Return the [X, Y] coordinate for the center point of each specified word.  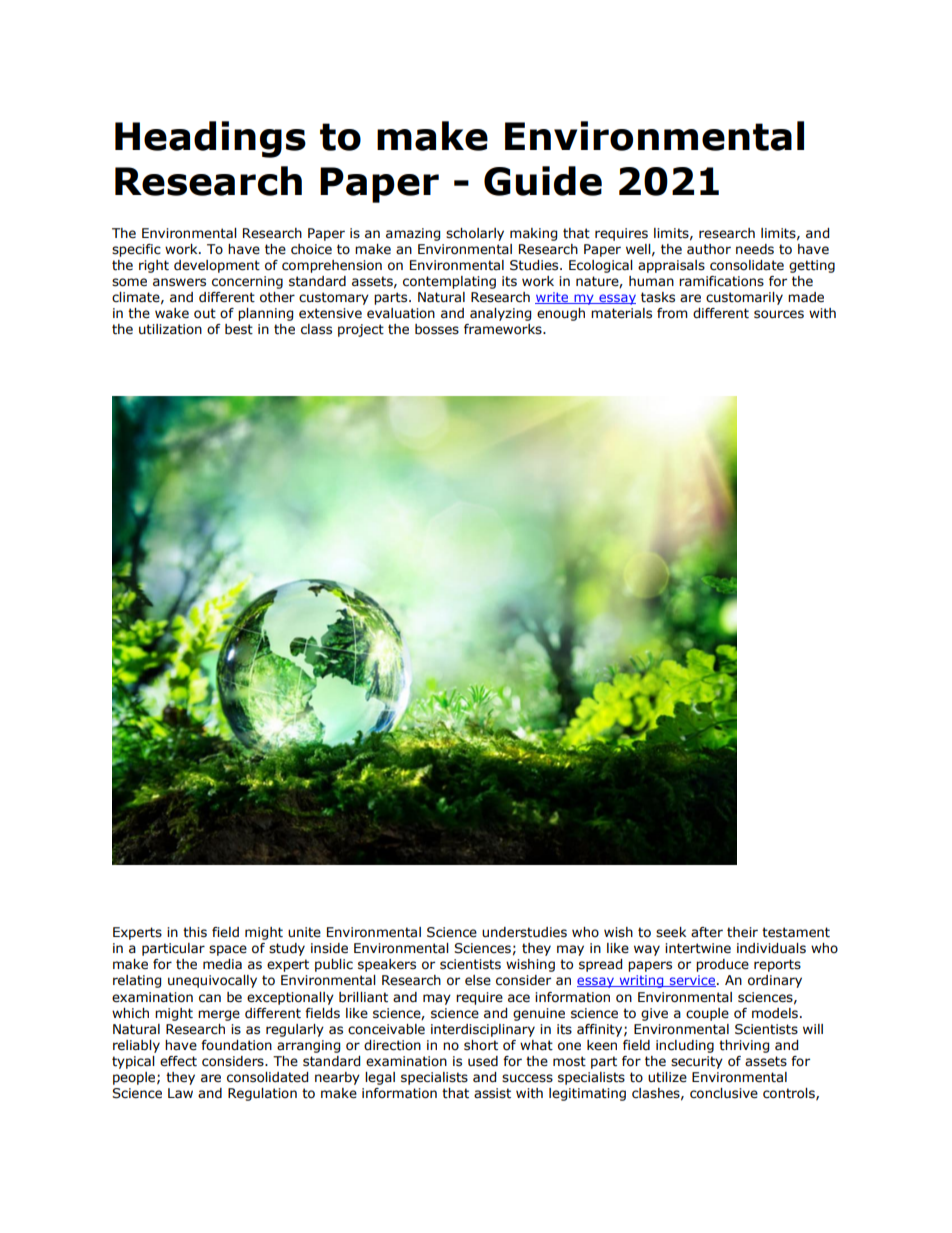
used [483, 1061]
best [239, 329]
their [742, 932]
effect [178, 1061]
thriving [744, 1046]
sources [779, 314]
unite [304, 932]
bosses [437, 329]
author [709, 249]
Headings [210, 139]
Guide [543, 181]
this [195, 932]
